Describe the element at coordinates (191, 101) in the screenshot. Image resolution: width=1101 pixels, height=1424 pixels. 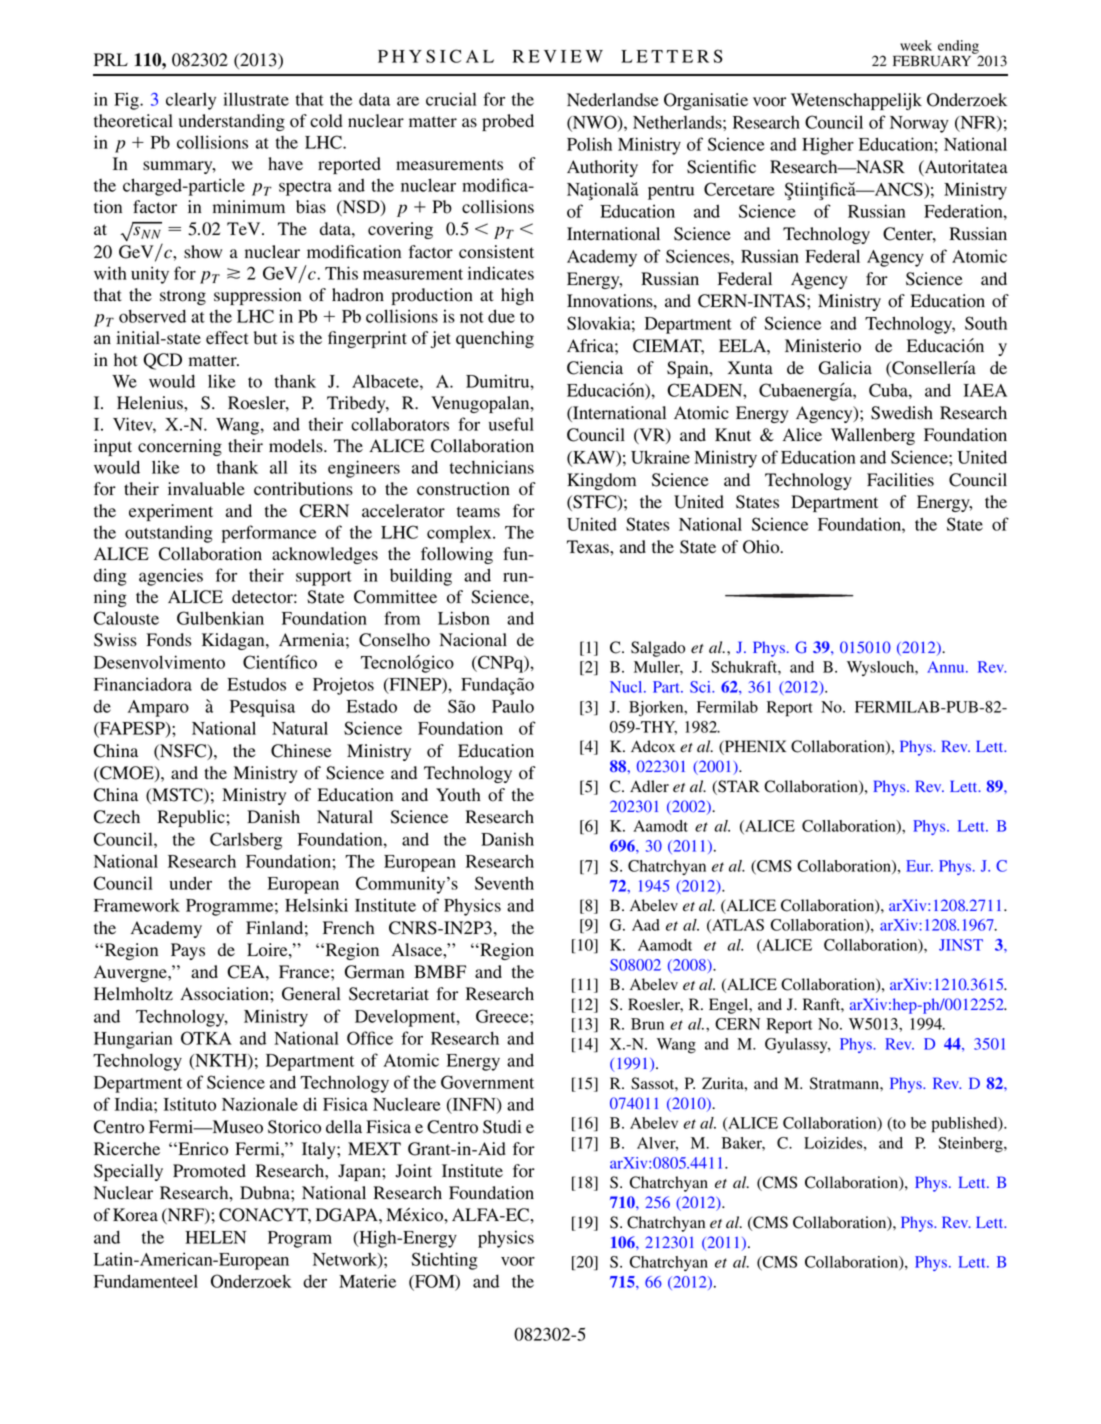
I see `clearly` at that location.
